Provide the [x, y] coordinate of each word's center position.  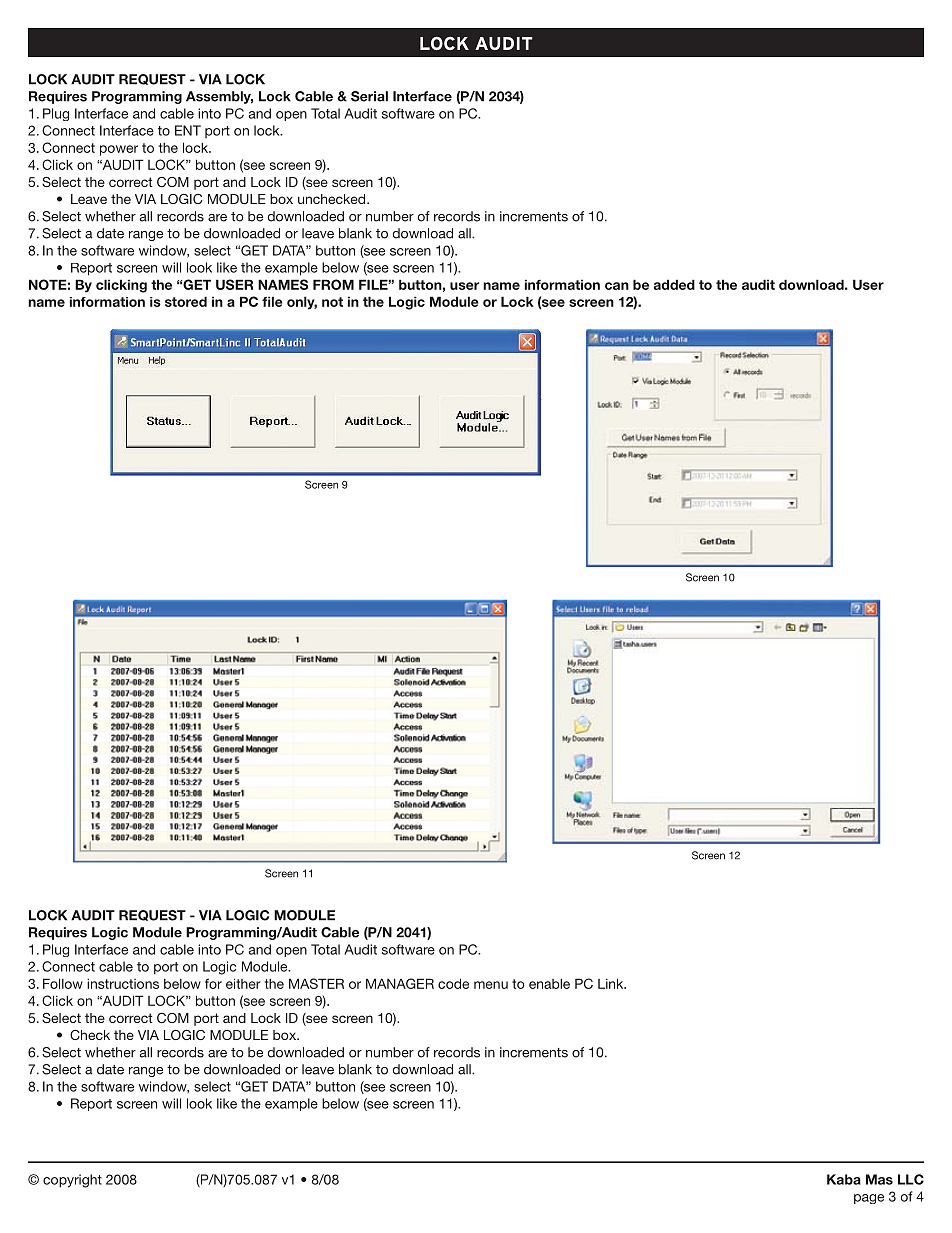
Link [612, 983]
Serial [369, 96]
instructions [123, 983]
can [617, 286]
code [453, 983]
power [119, 150]
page [869, 1199]
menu [491, 985]
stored [186, 301]
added [674, 284]
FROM [333, 284]
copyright [72, 1181]
